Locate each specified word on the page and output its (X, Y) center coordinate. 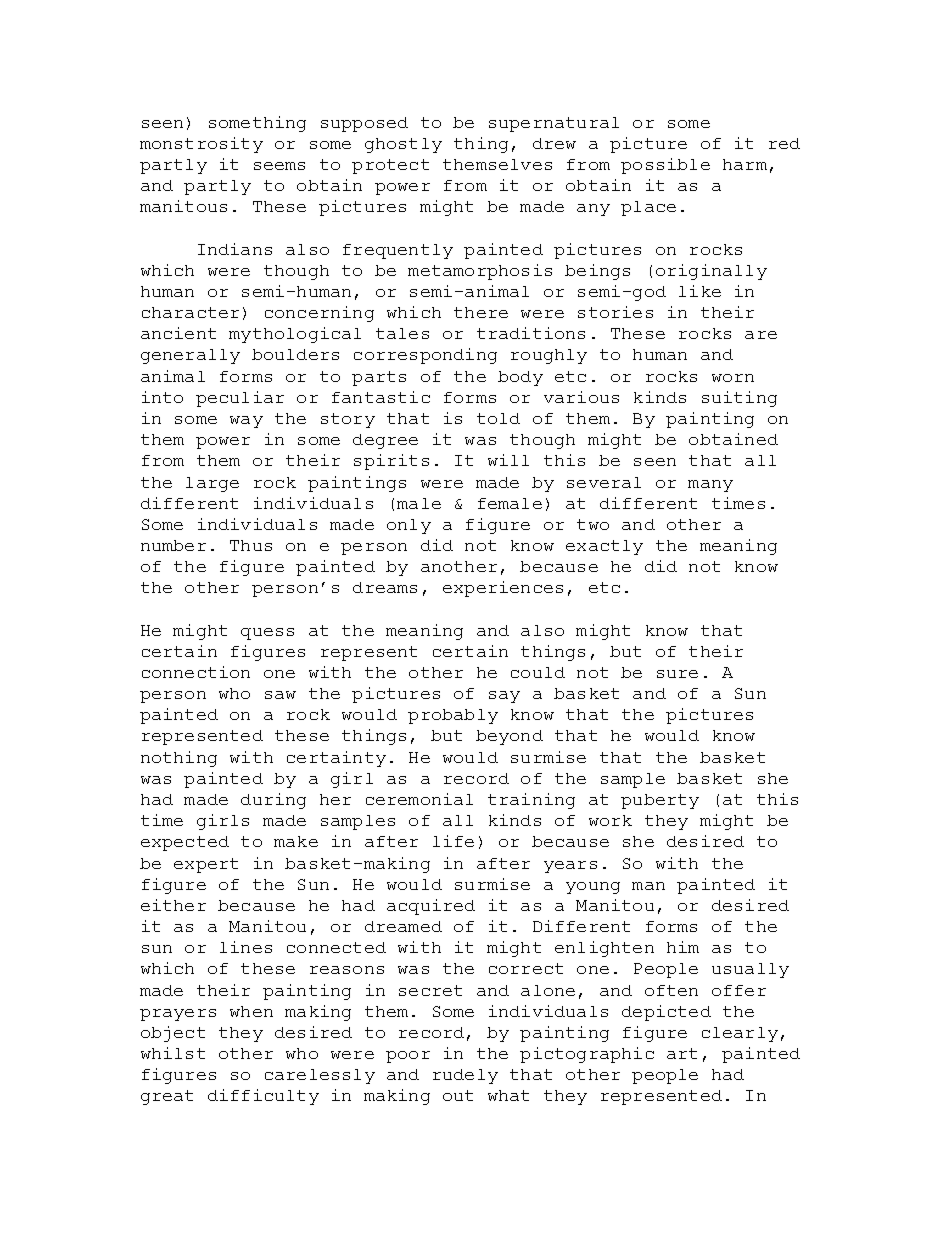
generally (190, 356)
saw (280, 695)
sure (677, 674)
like (700, 291)
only (409, 526)
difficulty (263, 1097)
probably (453, 716)
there (481, 312)
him (683, 947)
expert (206, 865)
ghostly (403, 145)
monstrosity (201, 145)
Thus (251, 545)
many (710, 486)
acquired (431, 907)
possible (665, 166)
